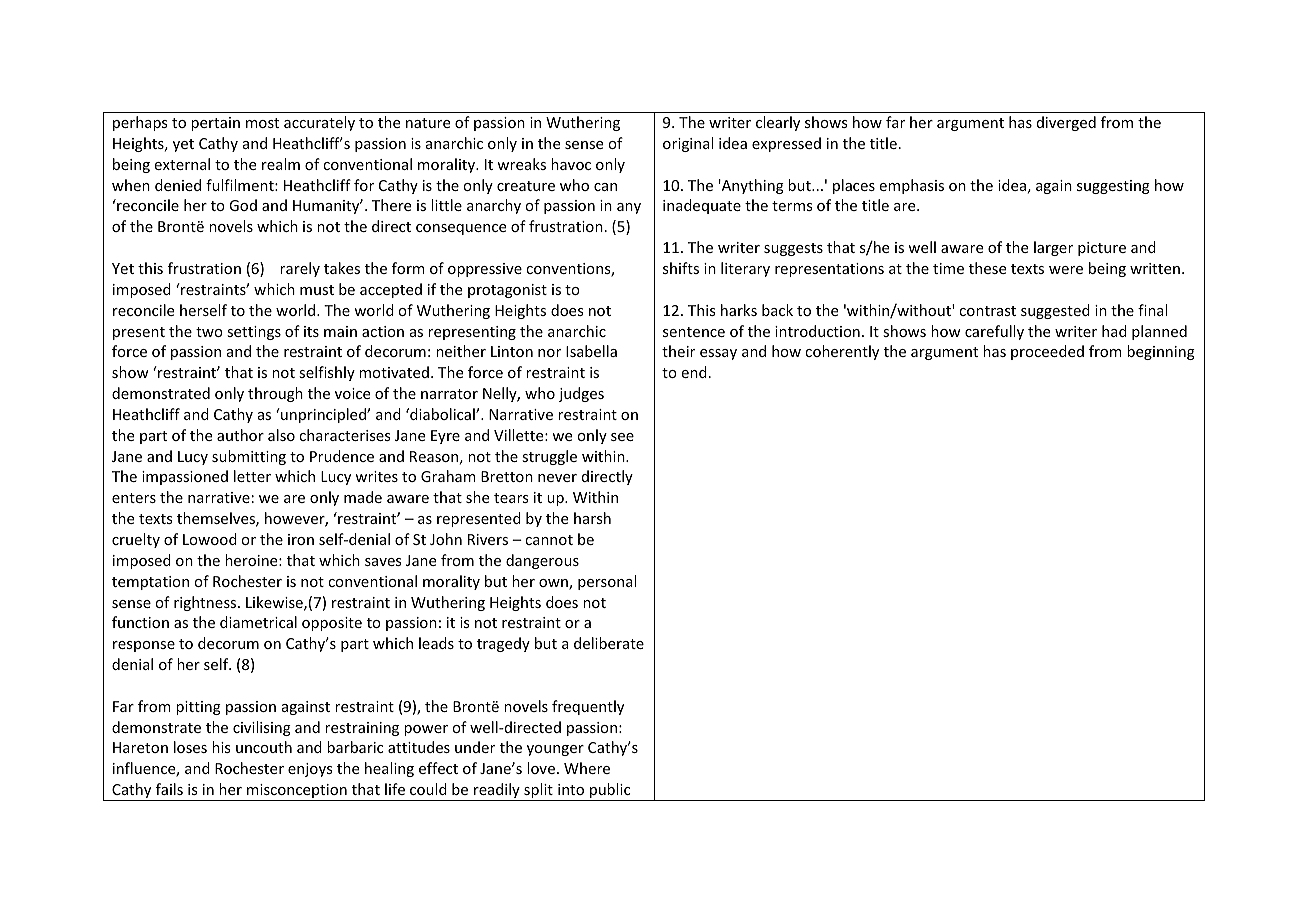  Describe the element at coordinates (587, 768) in the document. I see `Where` at that location.
